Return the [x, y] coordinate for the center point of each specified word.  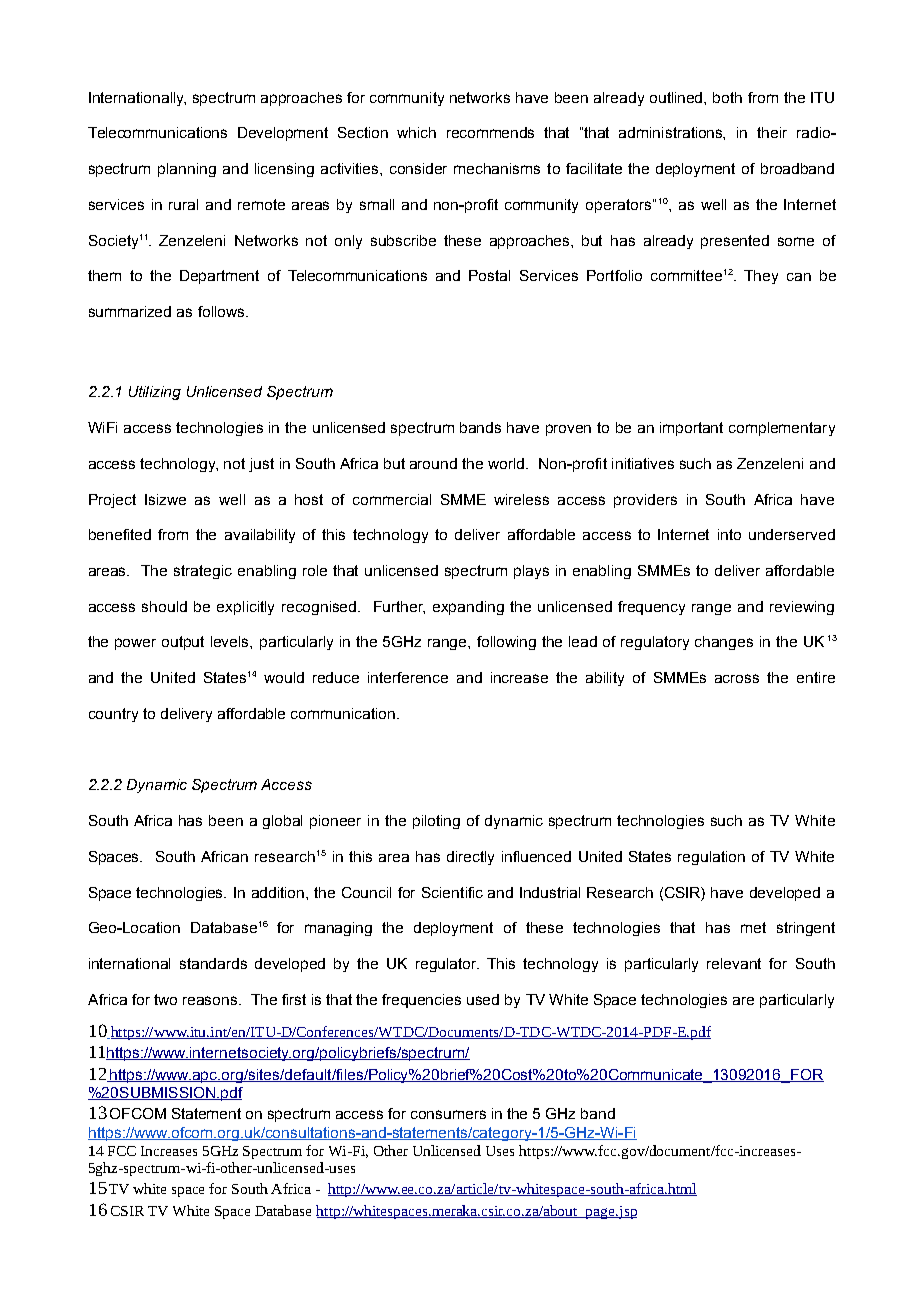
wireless [521, 499]
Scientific [452, 892]
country [113, 715]
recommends [490, 132]
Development [283, 134]
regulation [711, 858]
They [761, 277]
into [729, 534]
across [737, 678]
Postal [489, 275]
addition [279, 892]
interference [408, 677]
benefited [120, 534]
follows [222, 311]
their [772, 132]
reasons [211, 1000]
